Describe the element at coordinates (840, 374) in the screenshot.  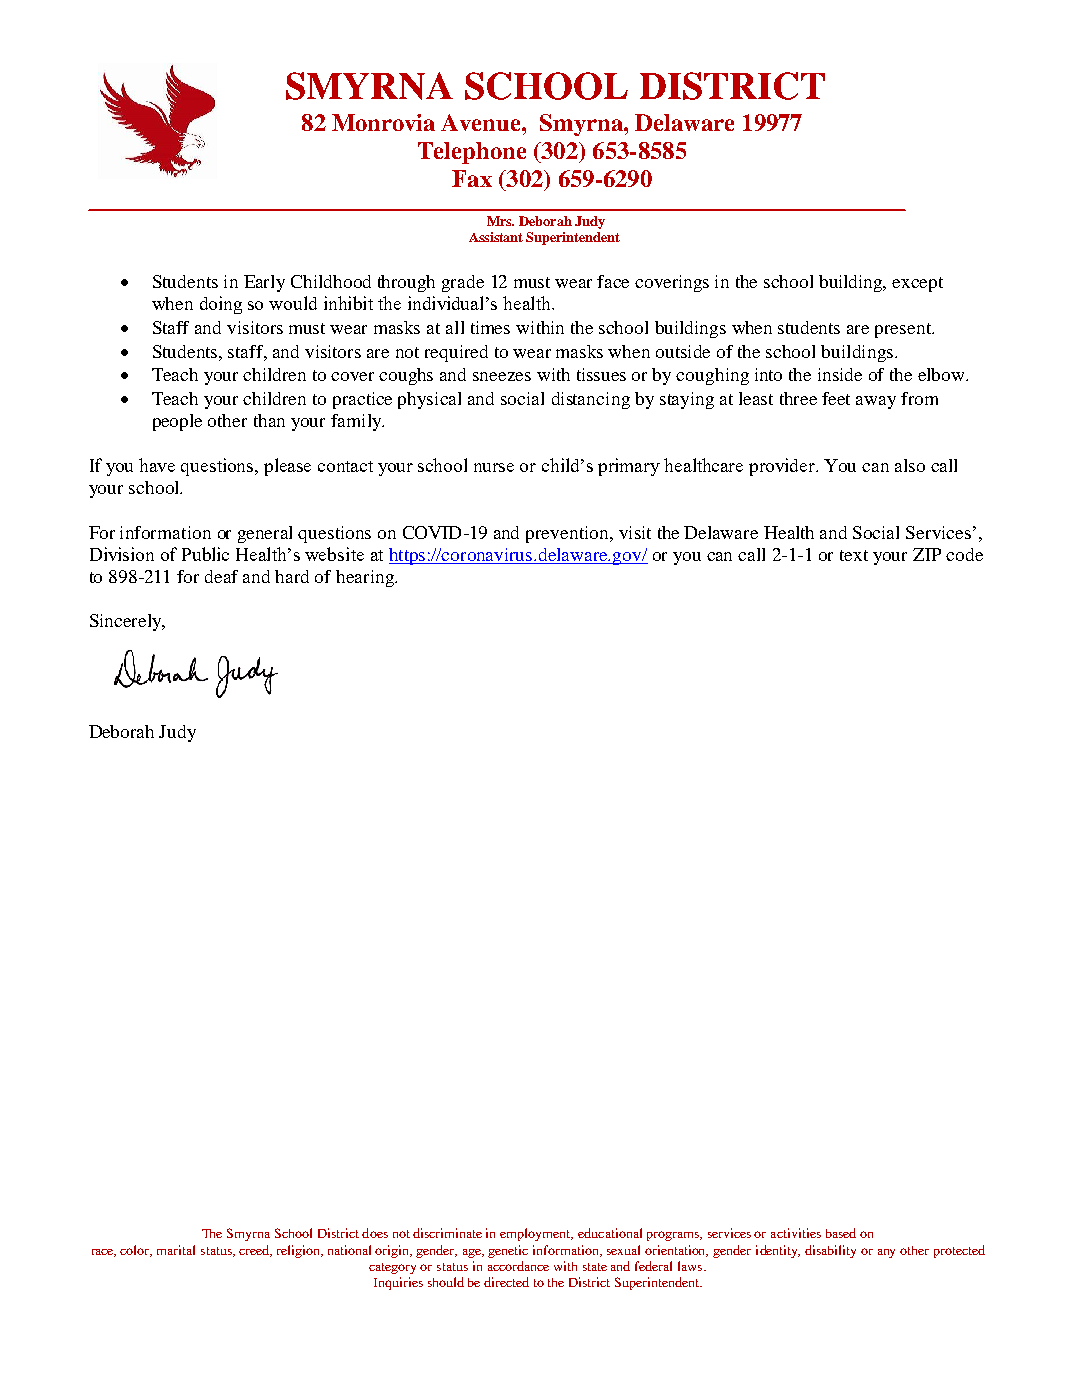
I see `inside` at that location.
